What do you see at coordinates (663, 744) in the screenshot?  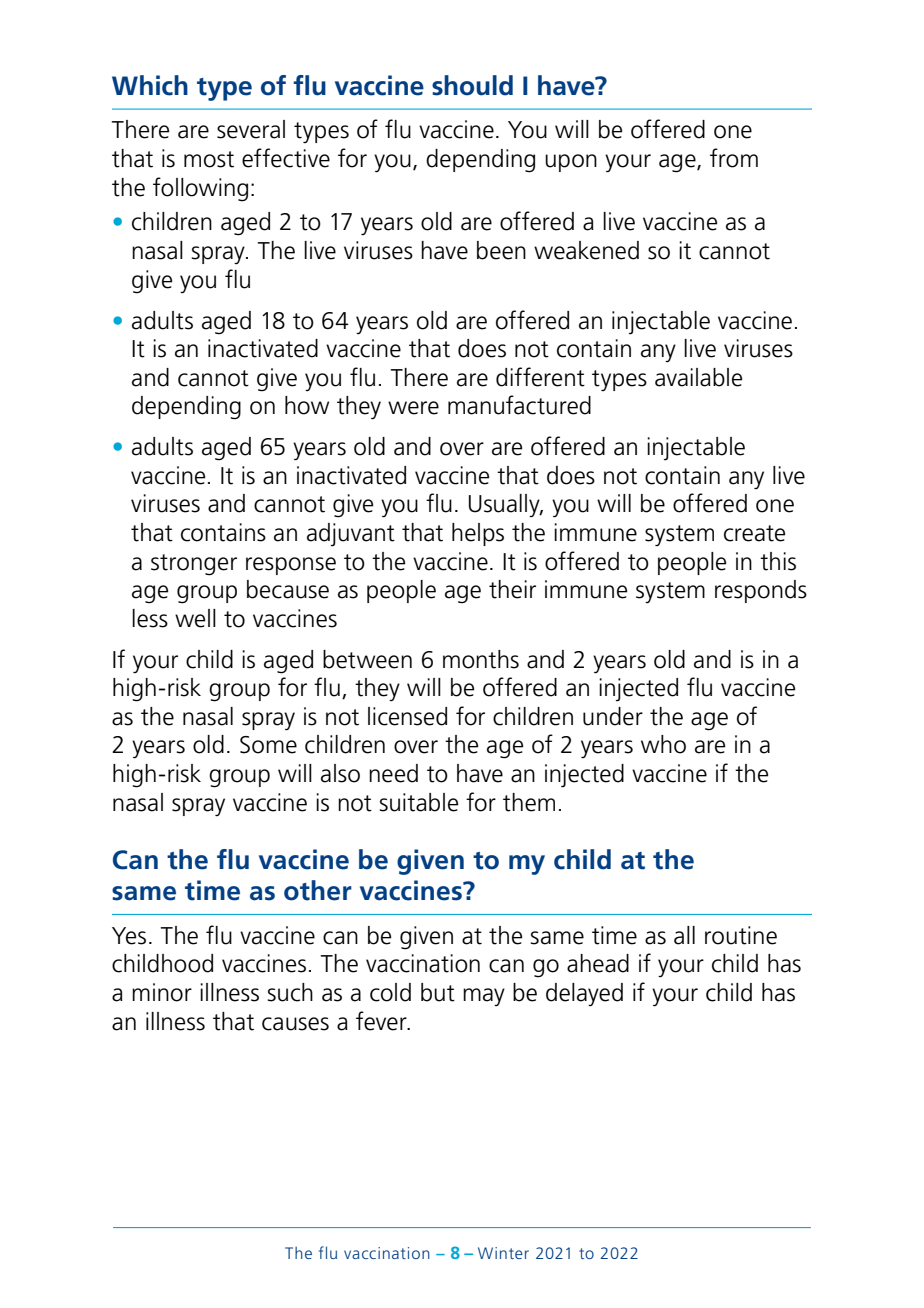 I see `who` at bounding box center [663, 744].
